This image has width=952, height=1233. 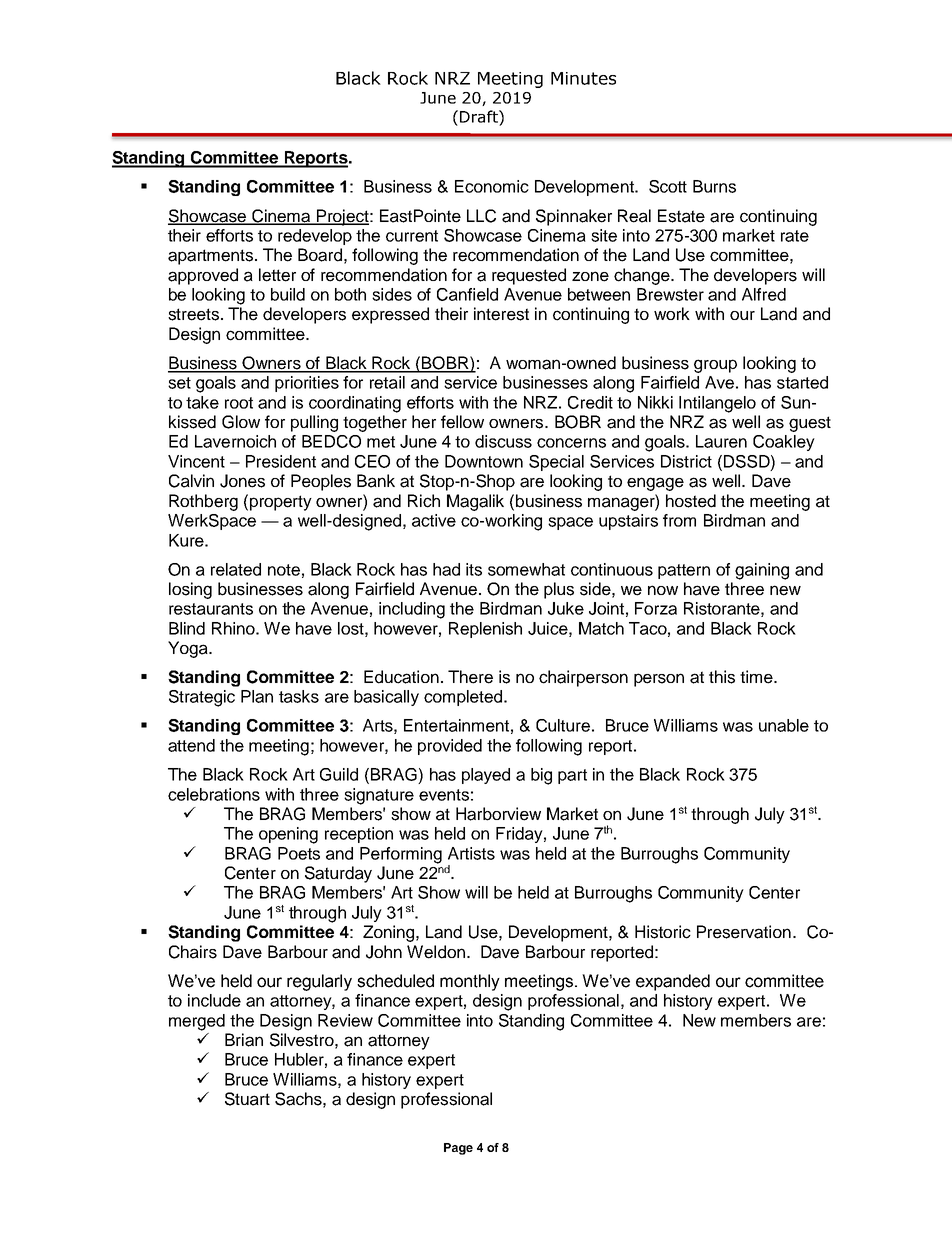 What do you see at coordinates (277, 275) in the image?
I see `letter` at bounding box center [277, 275].
